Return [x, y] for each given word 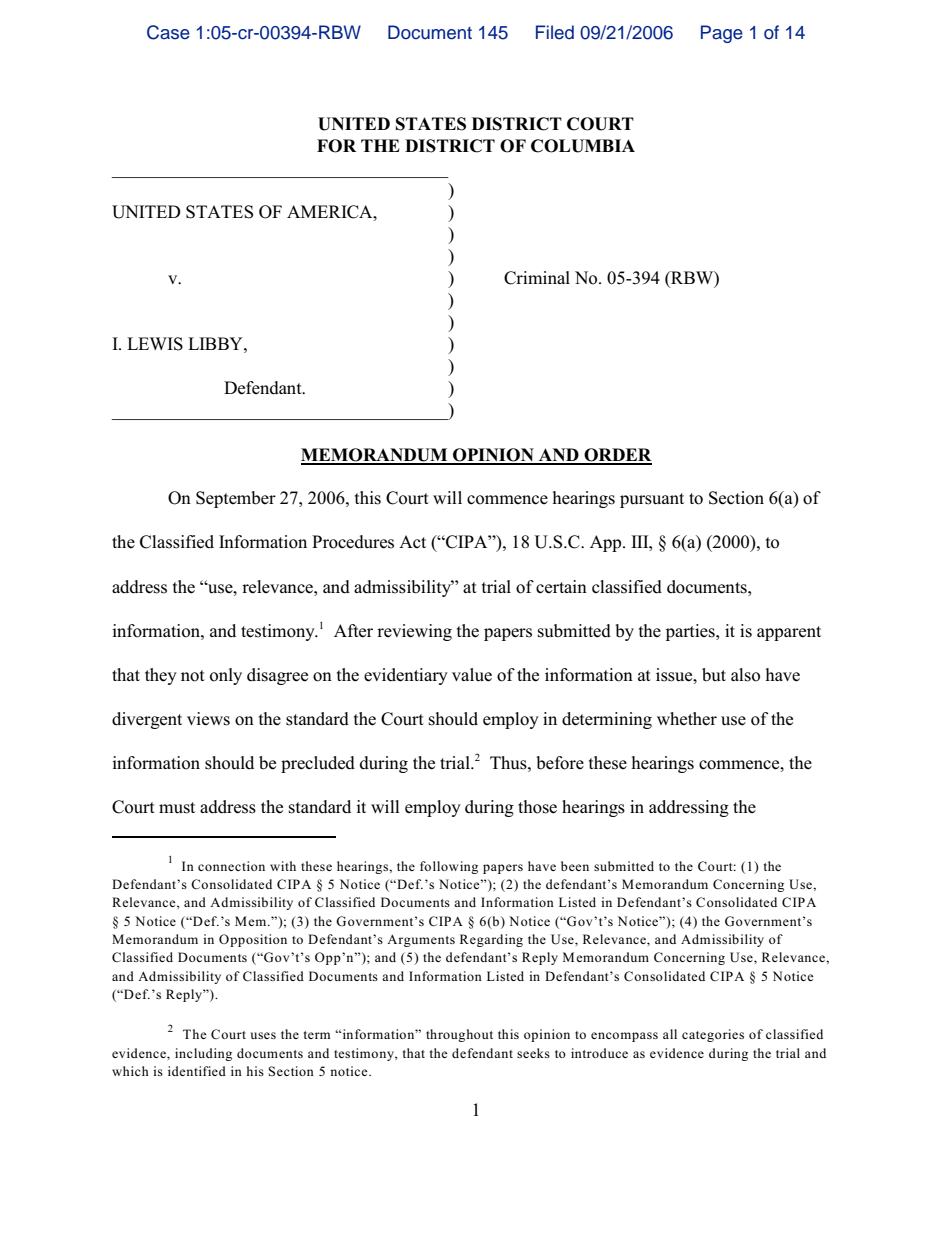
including [203, 1054]
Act [412, 541]
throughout [459, 1035]
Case [168, 32]
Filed [555, 32]
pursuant [652, 500]
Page [722, 34]
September [236, 499]
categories [713, 1035]
